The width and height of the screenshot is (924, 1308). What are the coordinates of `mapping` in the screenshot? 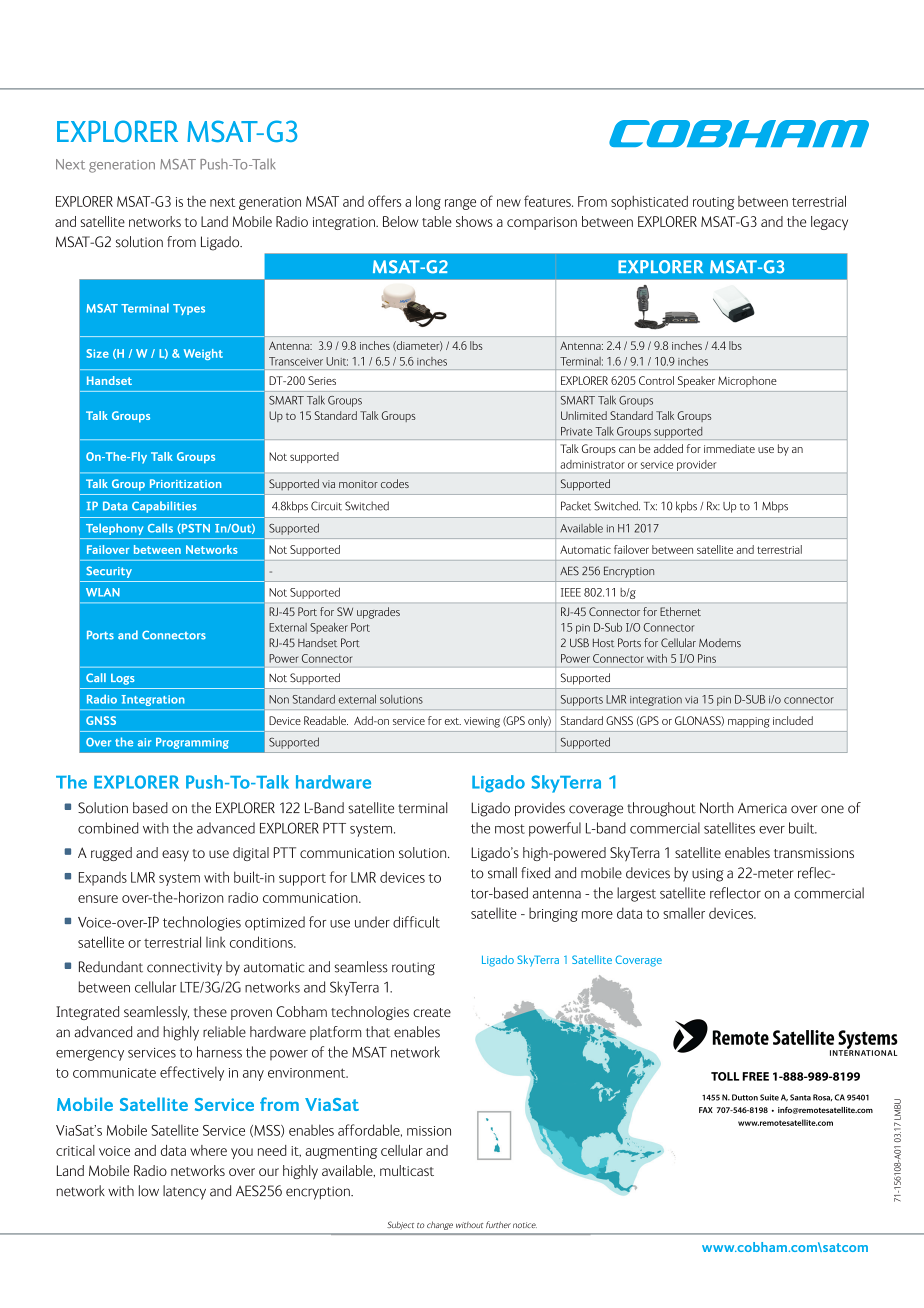 It's located at (748, 722).
